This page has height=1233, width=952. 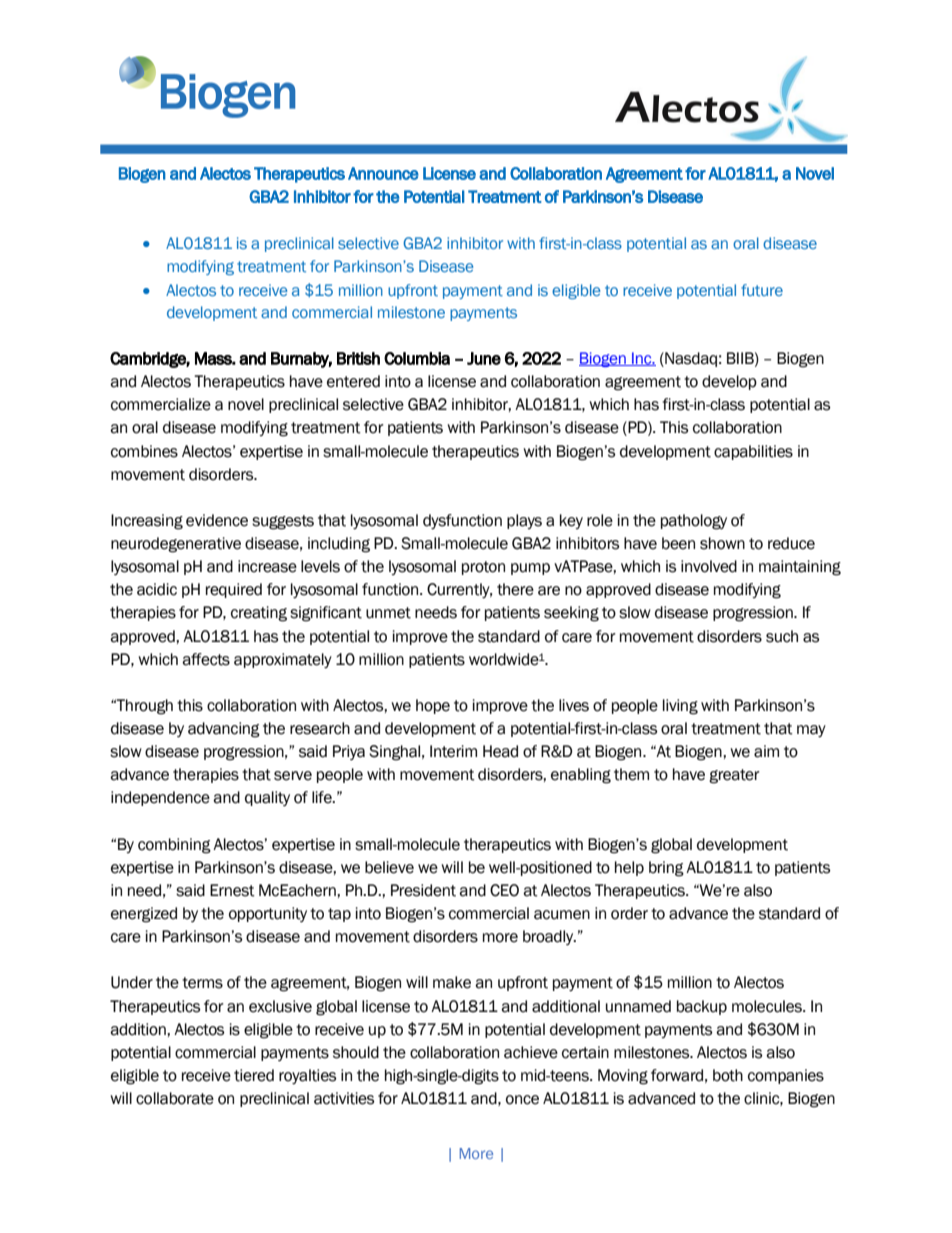 What do you see at coordinates (217, 520) in the page?
I see `evidence` at bounding box center [217, 520].
